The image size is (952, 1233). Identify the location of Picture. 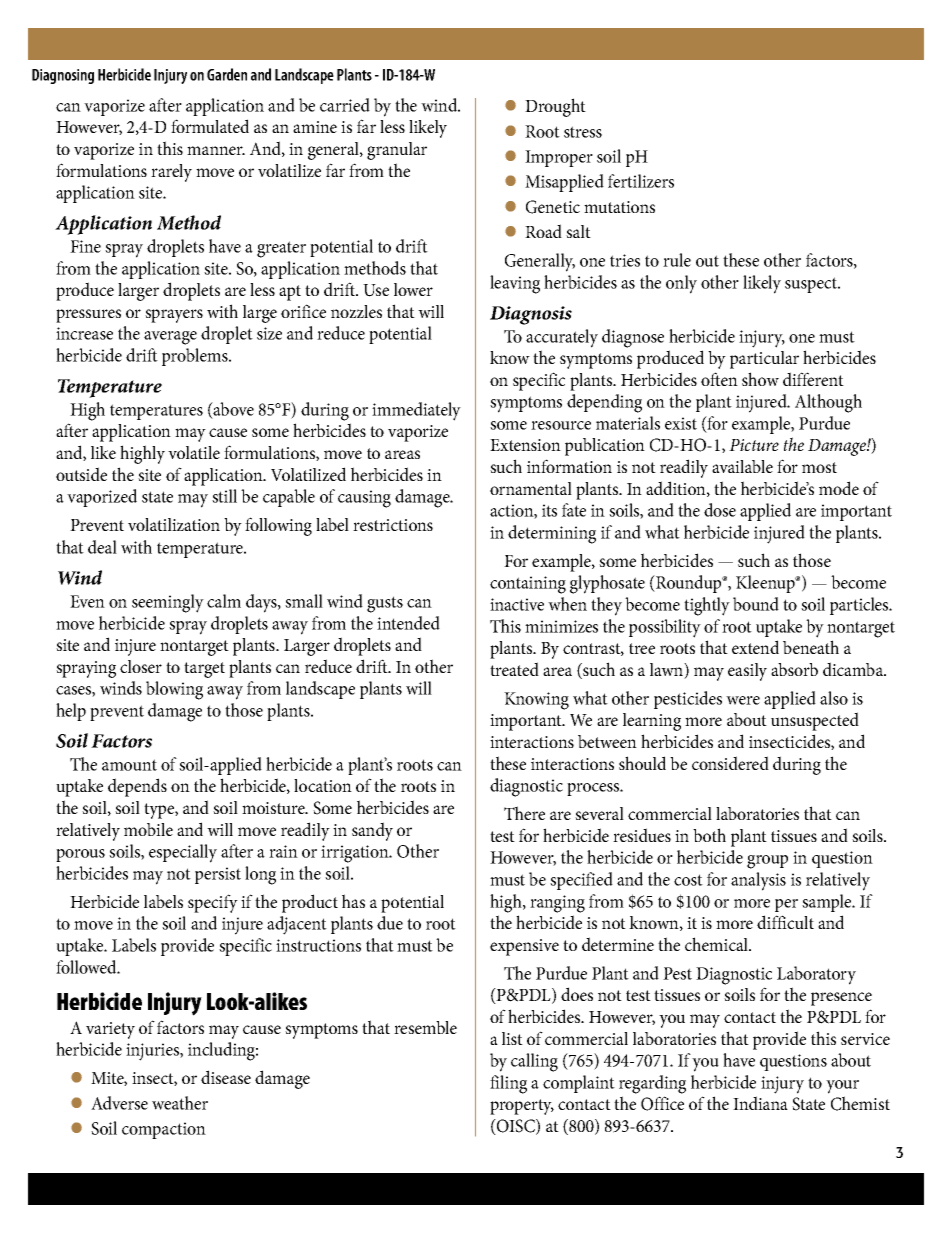
(754, 445).
